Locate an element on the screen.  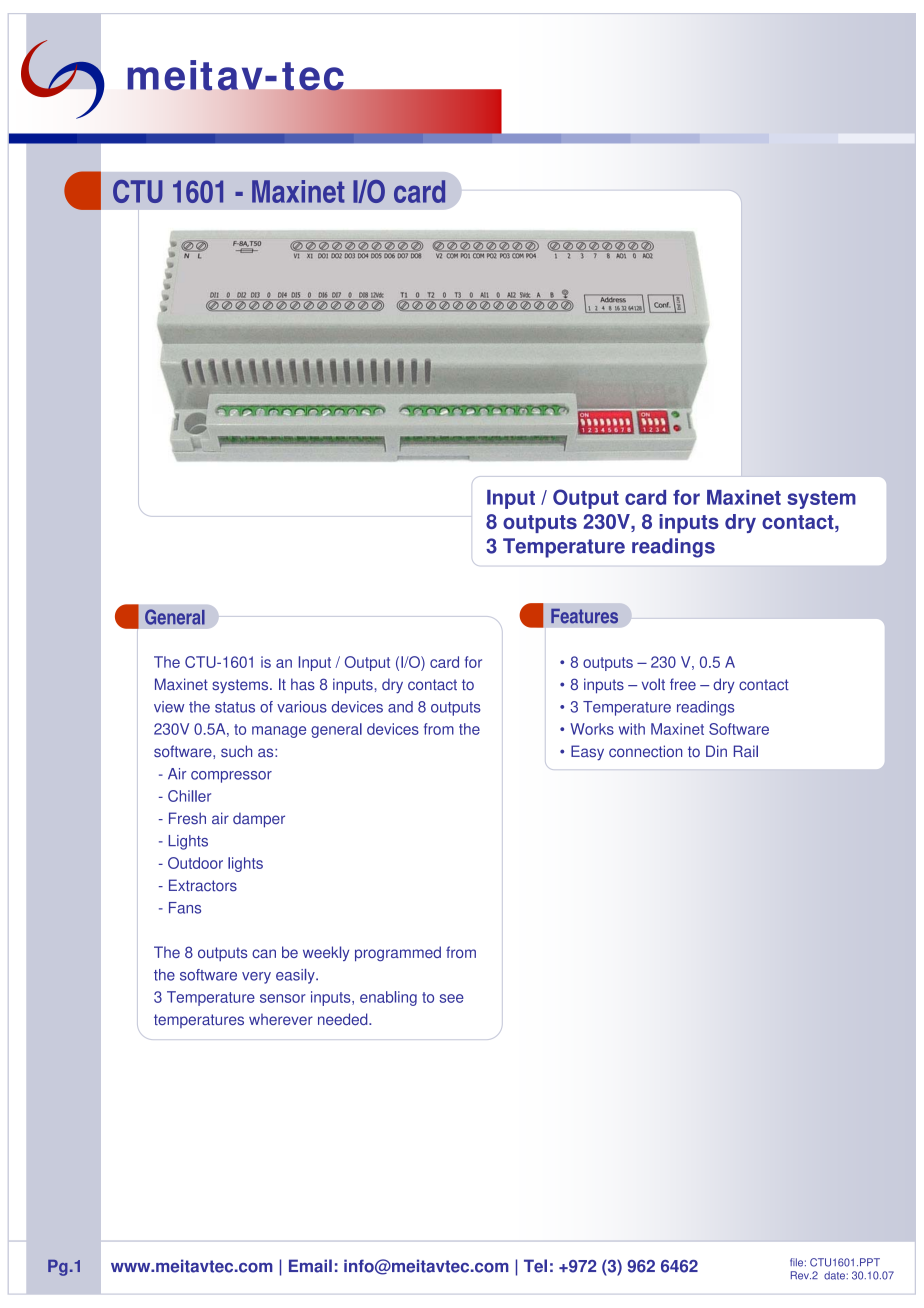
programmed is located at coordinates (398, 953).
